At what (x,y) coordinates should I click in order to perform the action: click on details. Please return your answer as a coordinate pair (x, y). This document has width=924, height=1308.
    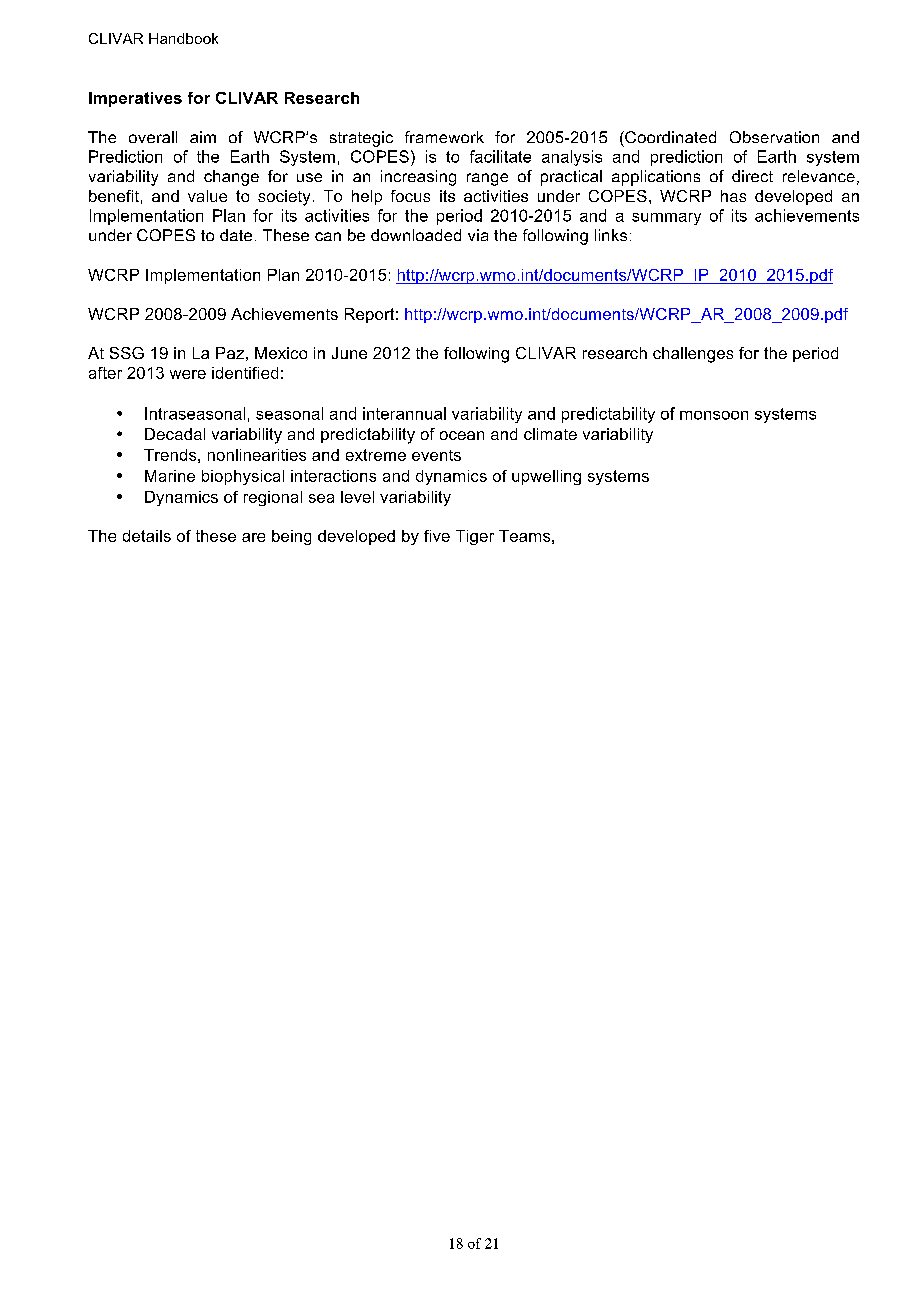
    Looking at the image, I should click on (147, 536).
